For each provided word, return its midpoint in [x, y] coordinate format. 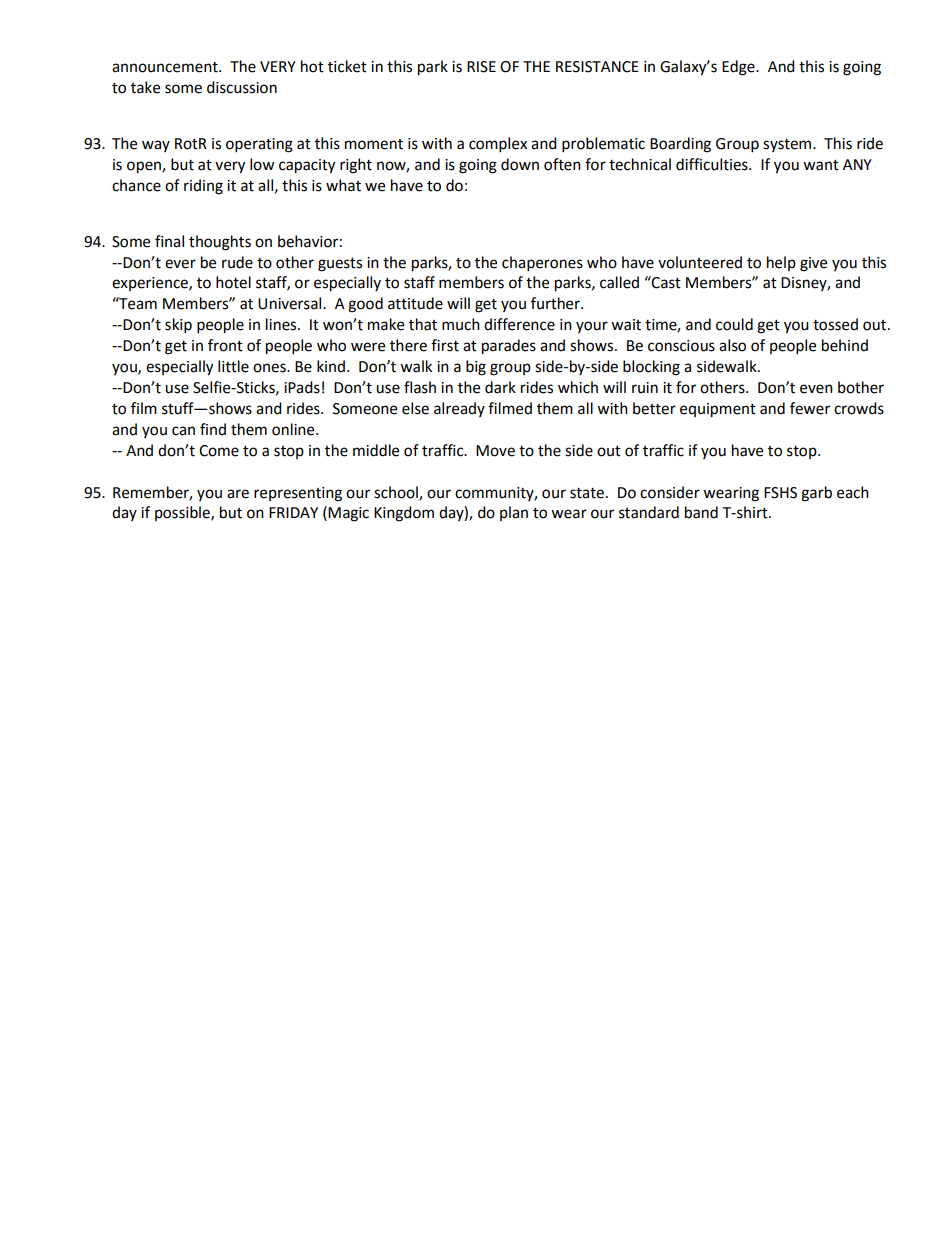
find [213, 429]
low [262, 164]
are [238, 494]
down [520, 164]
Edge [739, 68]
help [781, 263]
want [821, 165]
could [734, 324]
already [459, 409]
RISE [481, 67]
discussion [242, 87]
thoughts [220, 243]
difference [519, 324]
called [619, 282]
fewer [810, 408]
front [225, 345]
